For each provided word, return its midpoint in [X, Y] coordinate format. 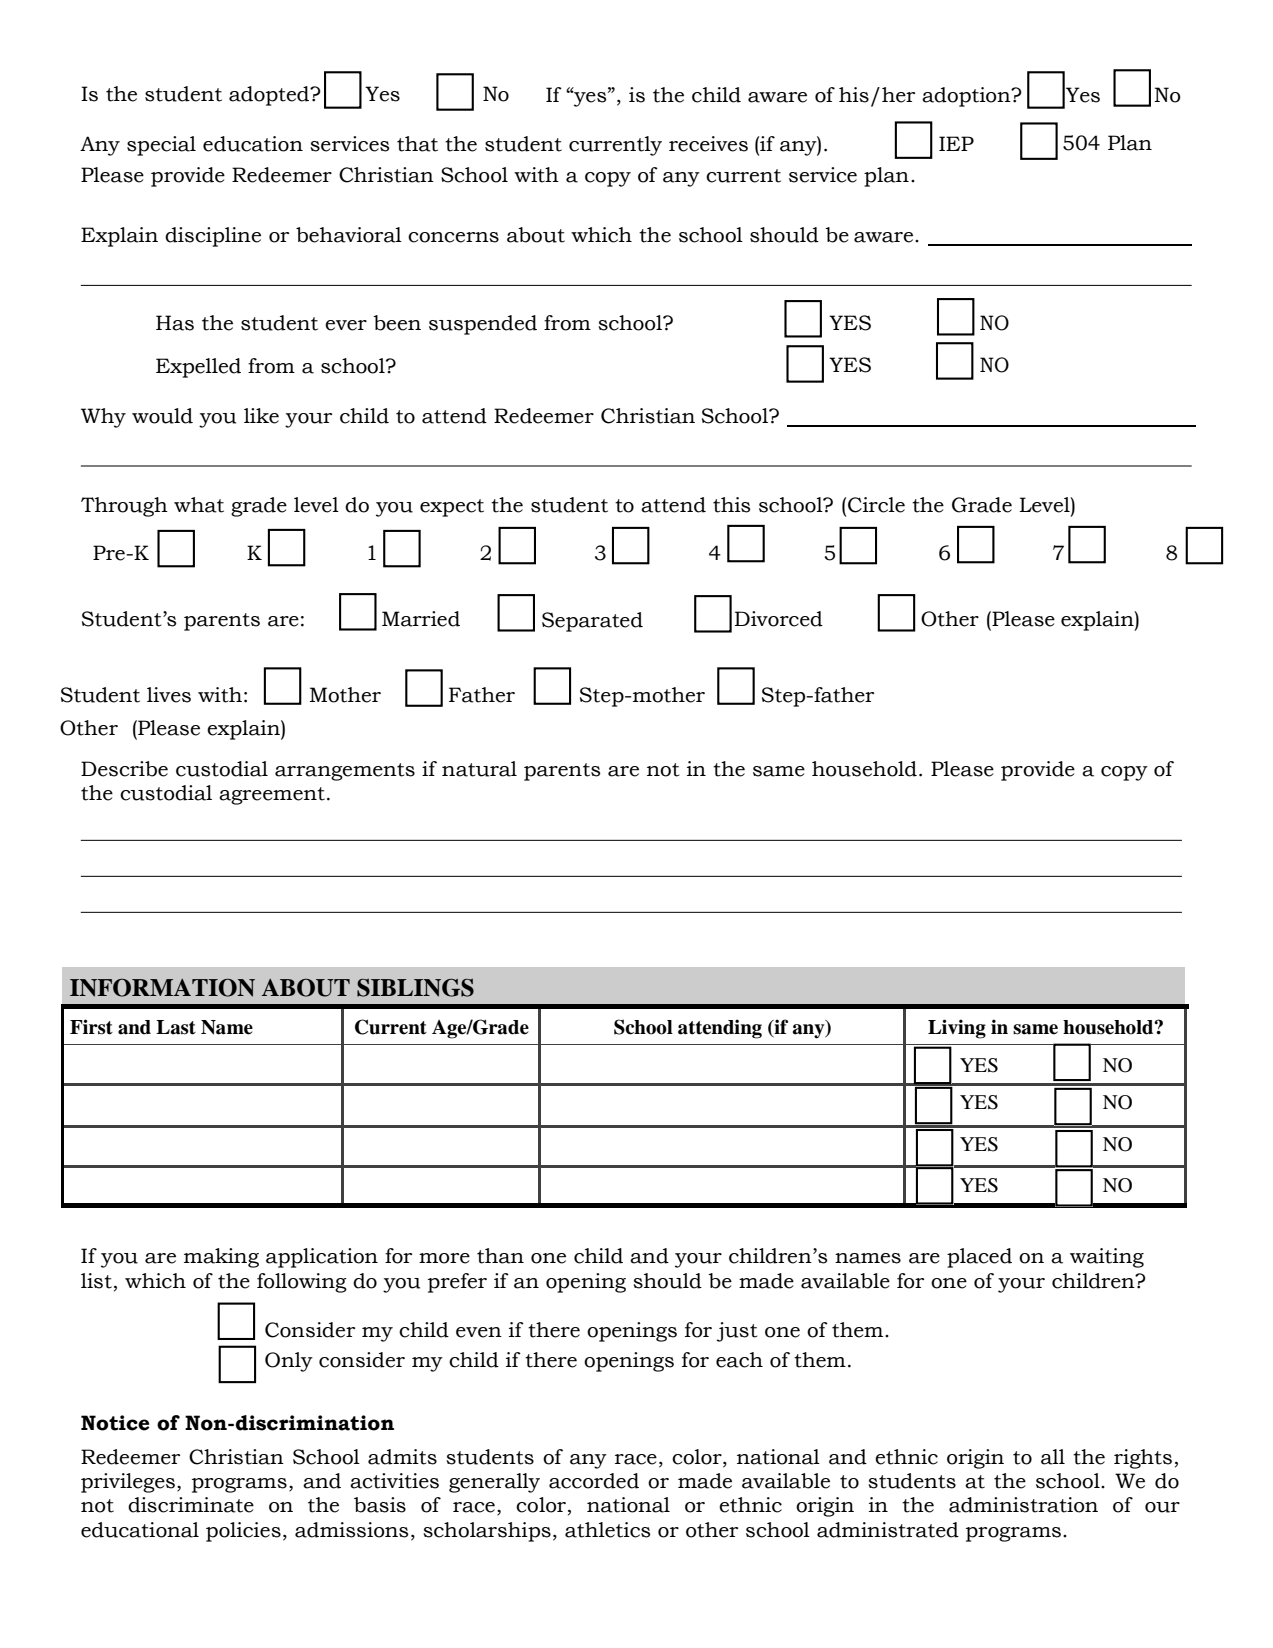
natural [479, 769]
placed [979, 1258]
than [500, 1256]
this [732, 505]
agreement [272, 796]
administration [1023, 1505]
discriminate [191, 1505]
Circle [876, 505]
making [221, 1258]
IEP [956, 143]
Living [957, 1029]
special [161, 146]
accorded [594, 1481]
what [199, 505]
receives [708, 144]
